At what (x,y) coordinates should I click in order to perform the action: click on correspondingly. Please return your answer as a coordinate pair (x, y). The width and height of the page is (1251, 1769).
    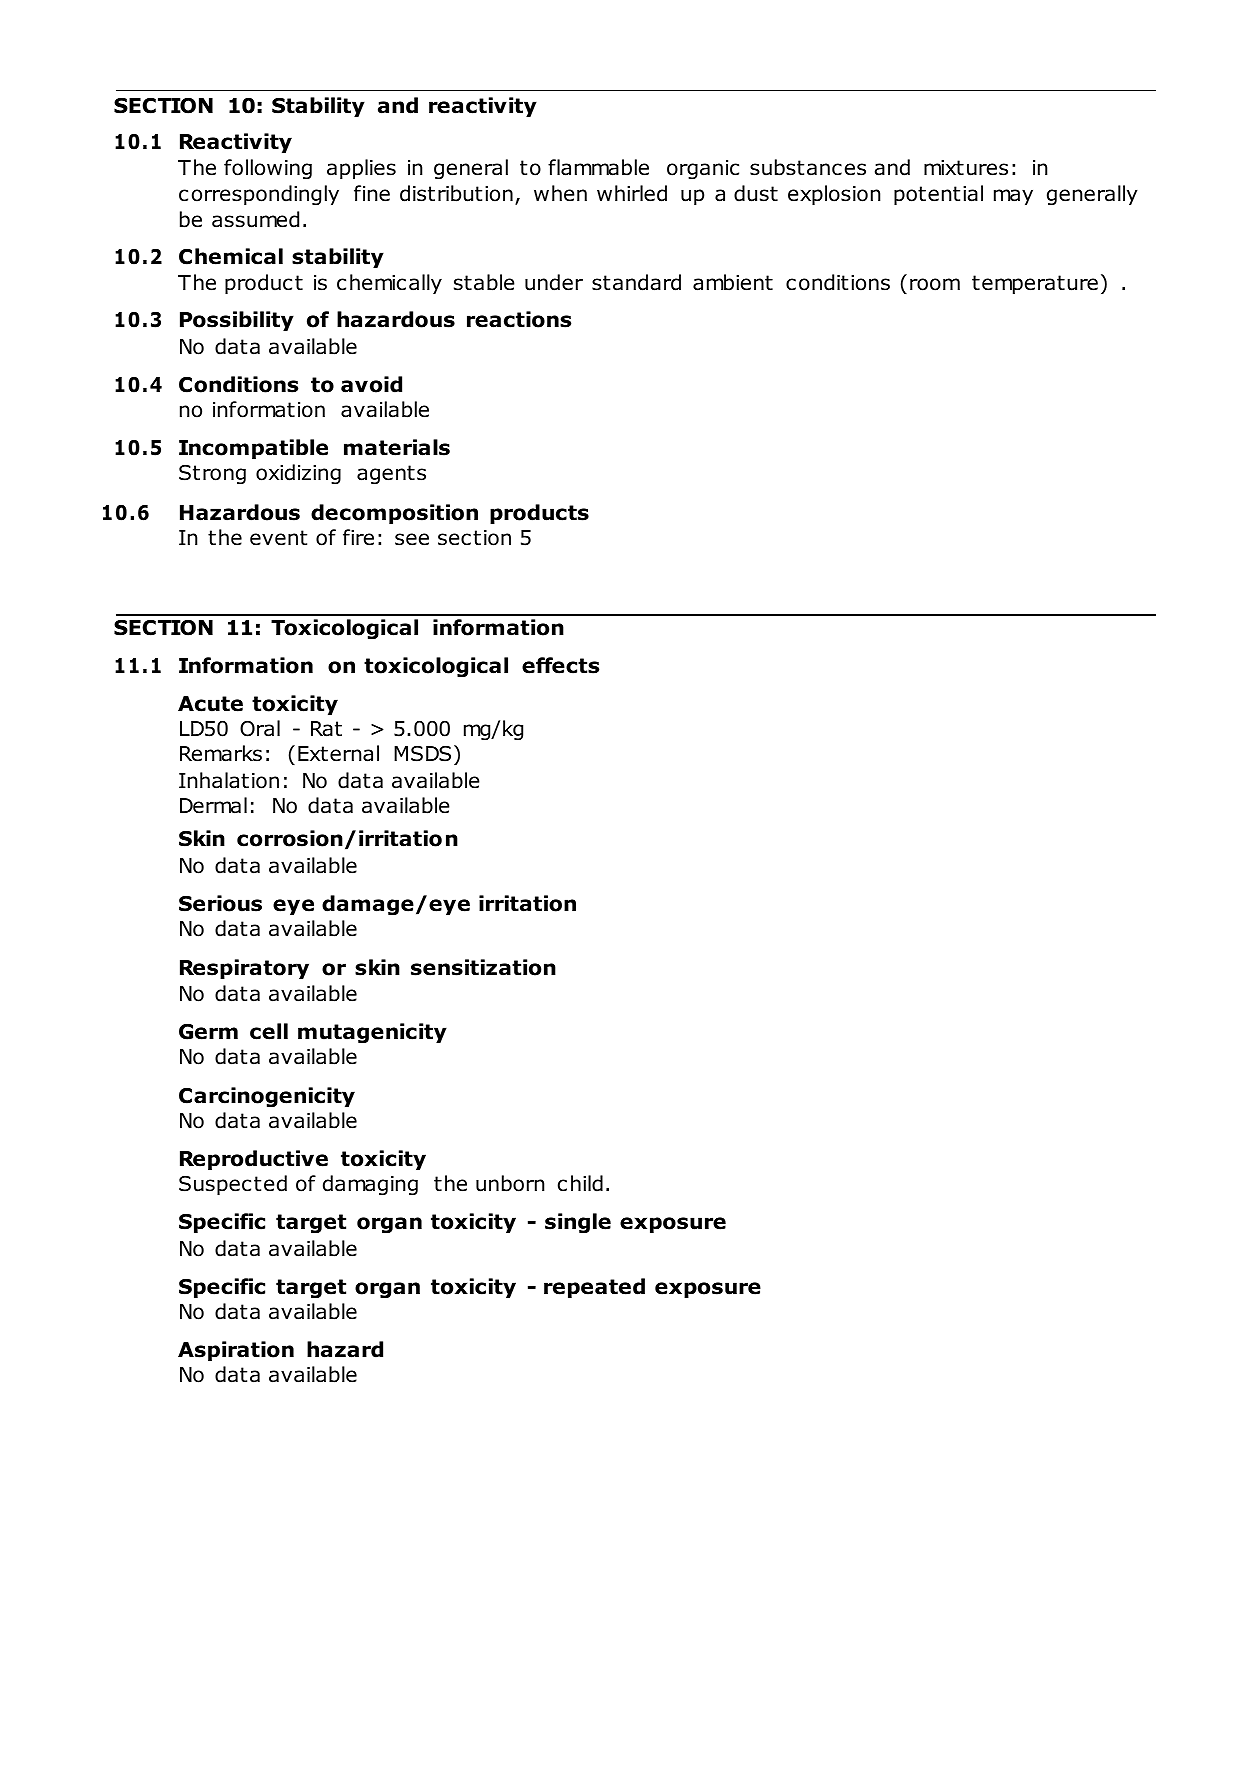
    Looking at the image, I should click on (259, 195).
